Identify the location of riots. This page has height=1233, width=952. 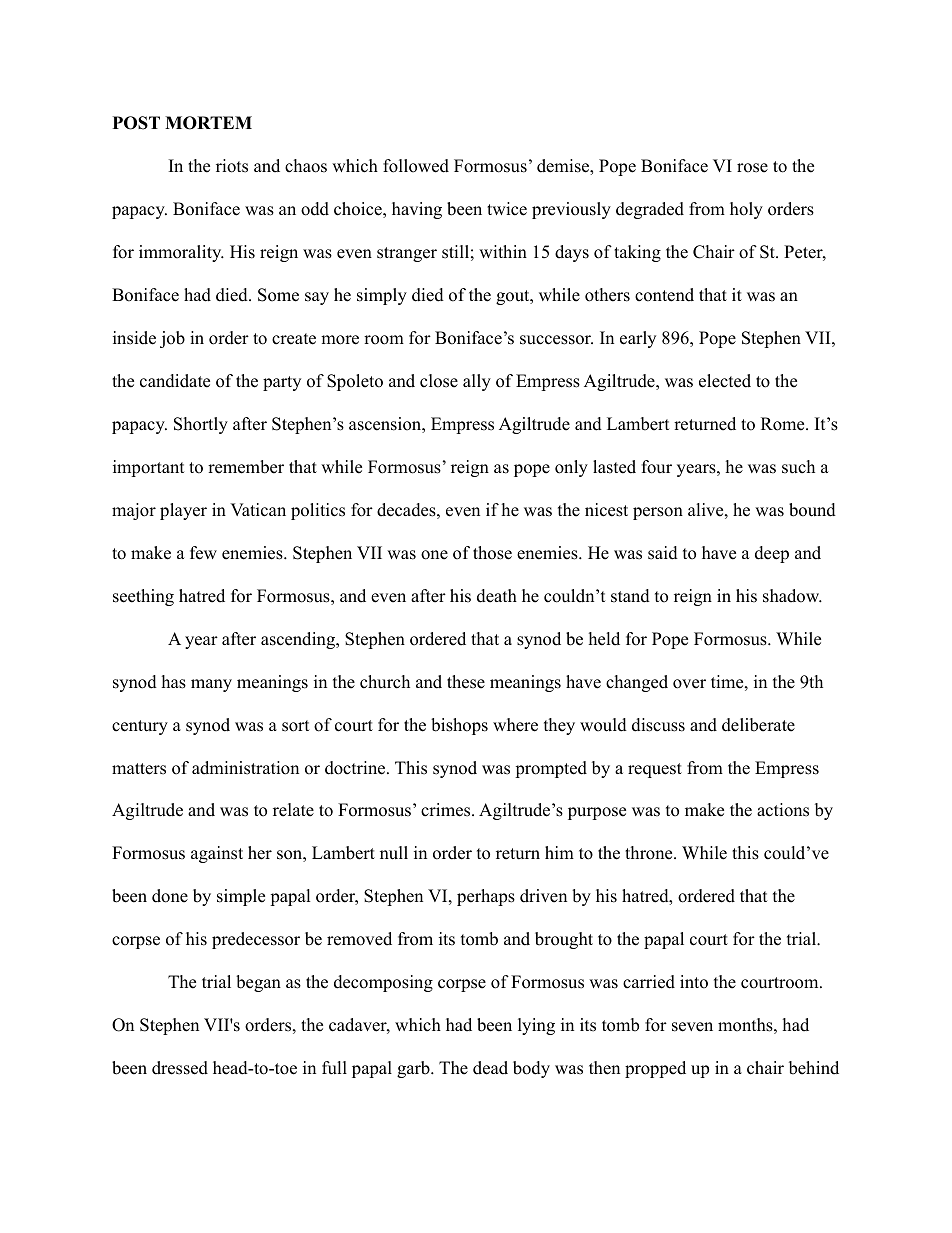
(232, 166).
